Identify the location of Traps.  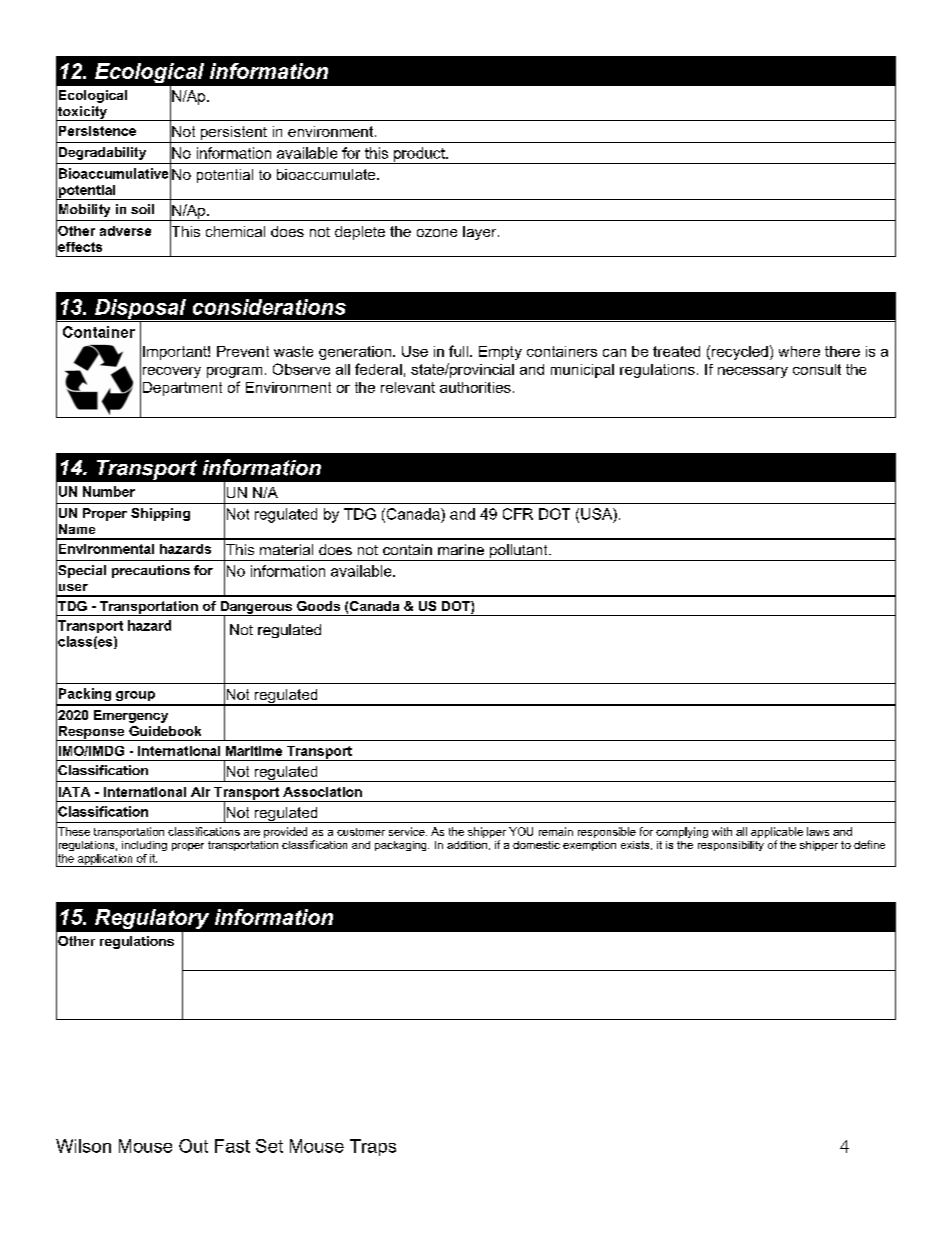
(373, 1147).
